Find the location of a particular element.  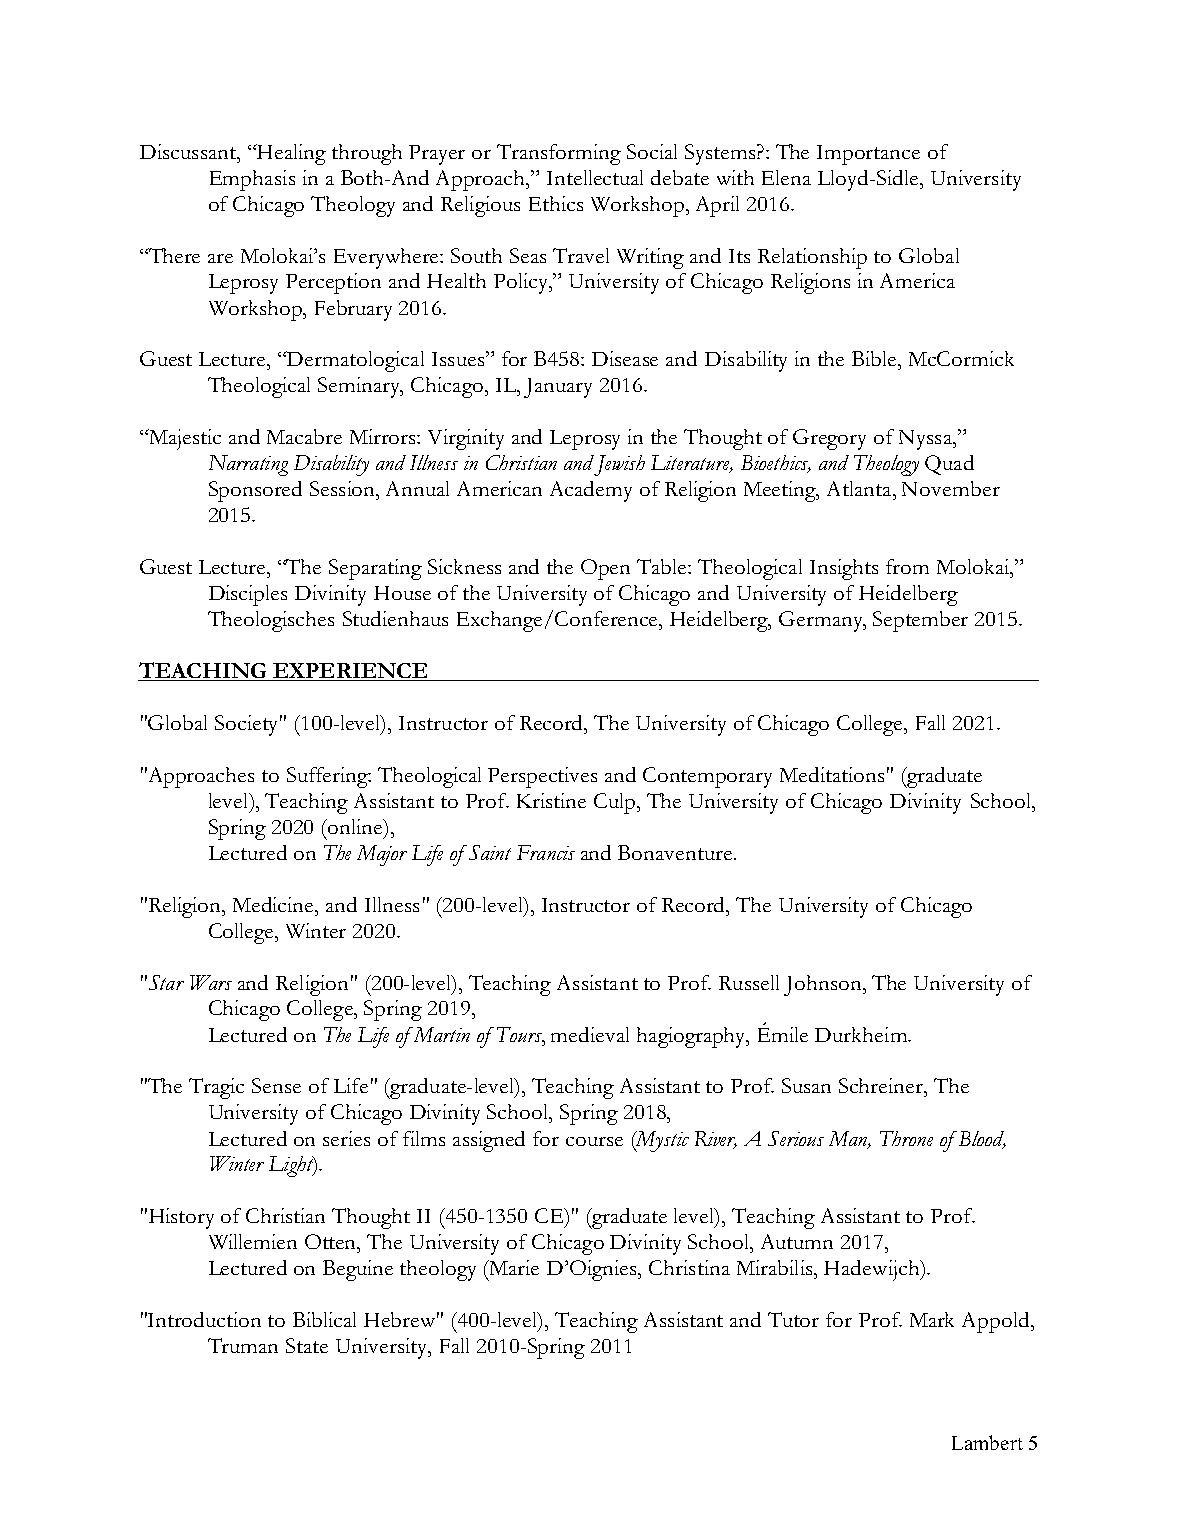

Kristine is located at coordinates (551, 800).
